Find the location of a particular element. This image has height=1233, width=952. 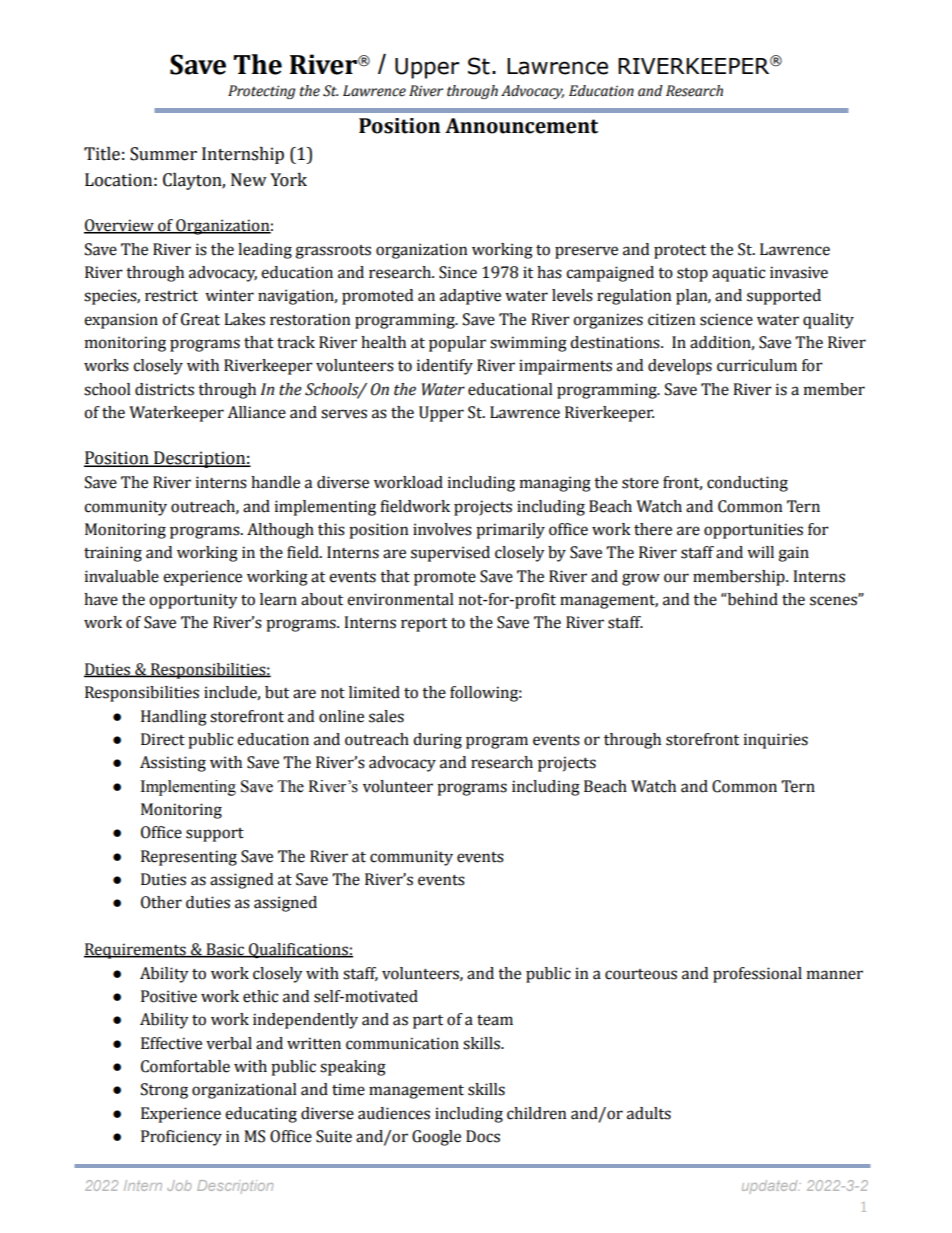

opportunity is located at coordinates (193, 601).
